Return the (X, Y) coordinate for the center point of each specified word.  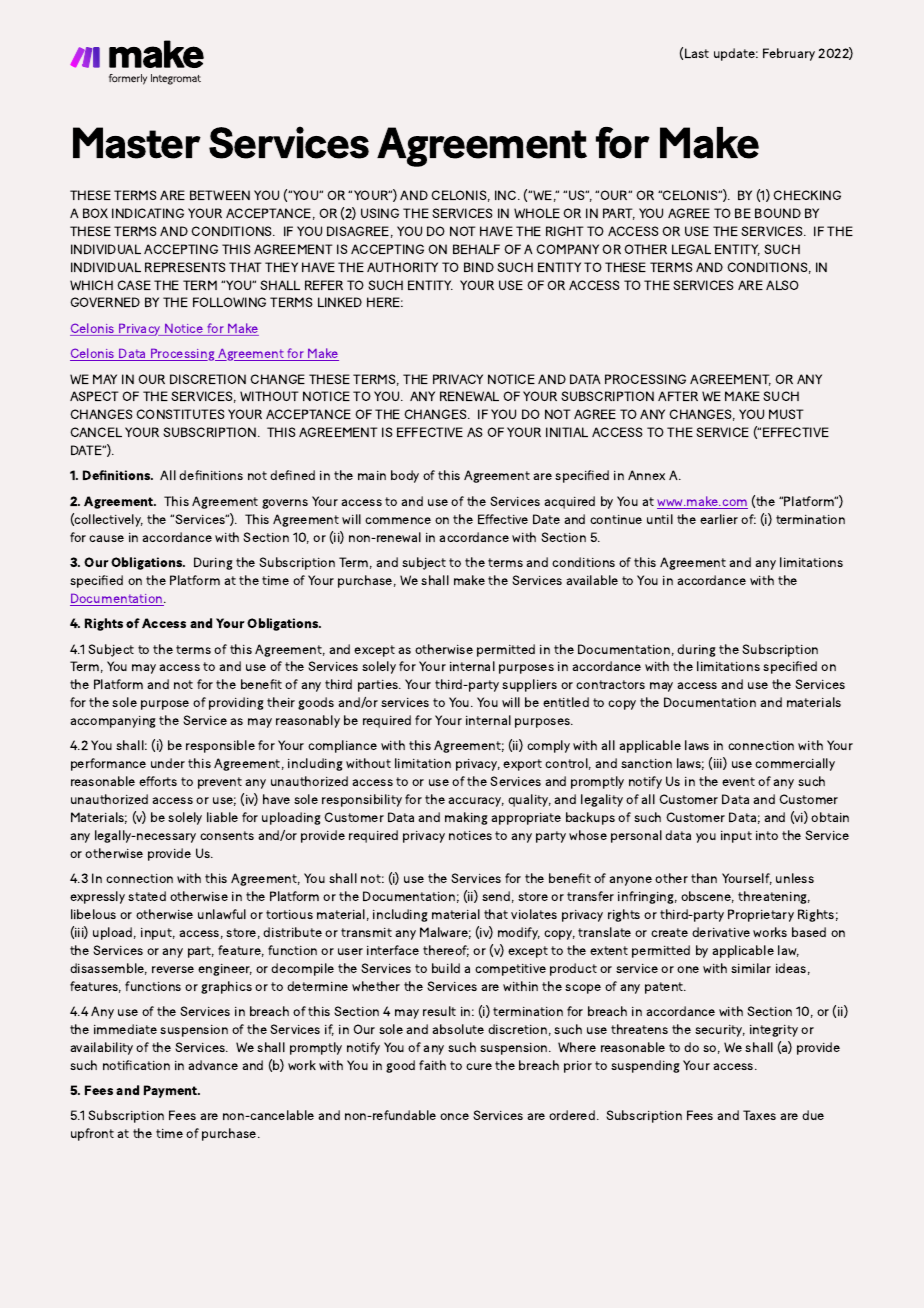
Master (137, 143)
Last (697, 53)
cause (106, 538)
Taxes (759, 1115)
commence (398, 520)
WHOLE (537, 213)
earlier (719, 519)
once (454, 1116)
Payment (172, 1091)
